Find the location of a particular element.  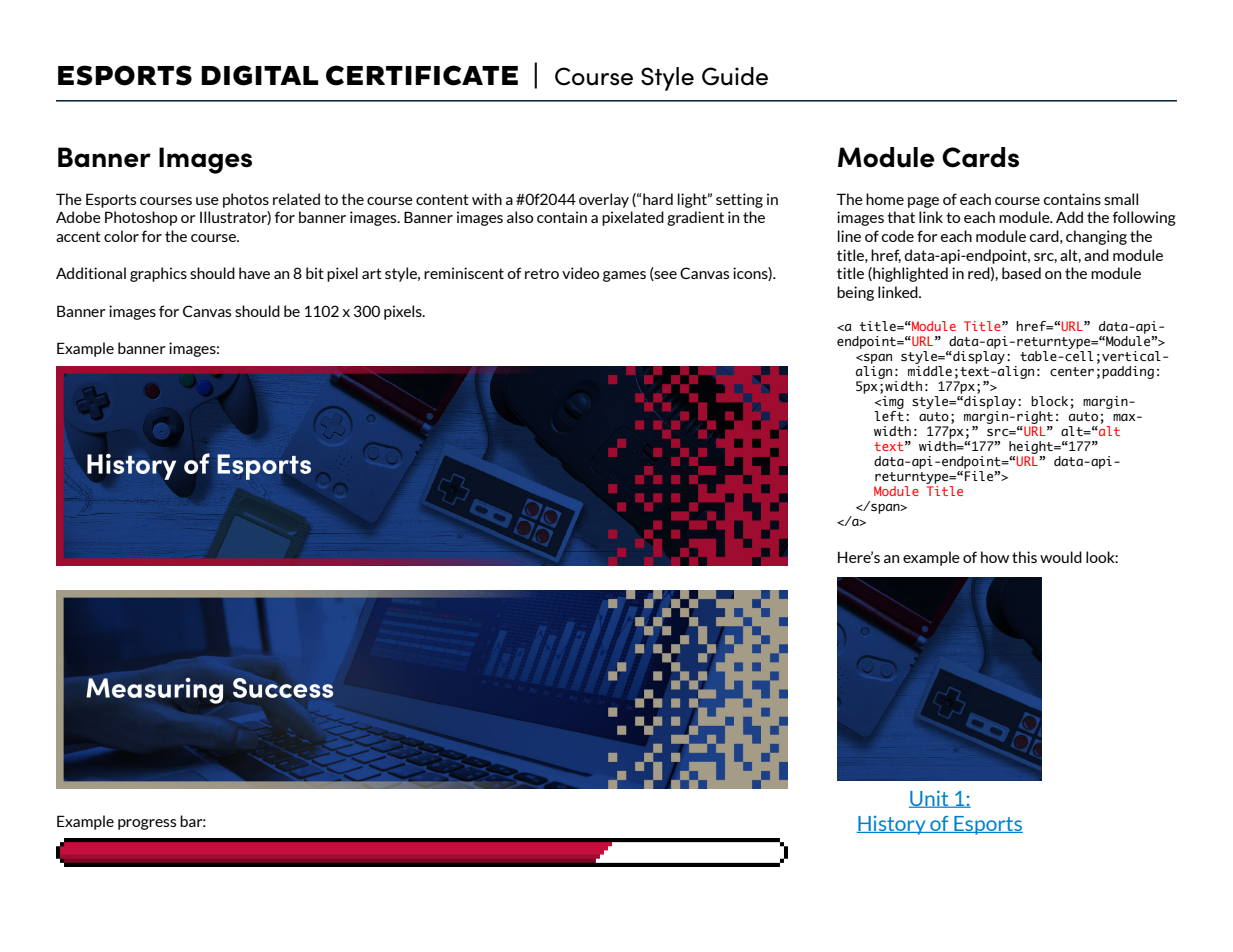

graphics is located at coordinates (158, 274).
